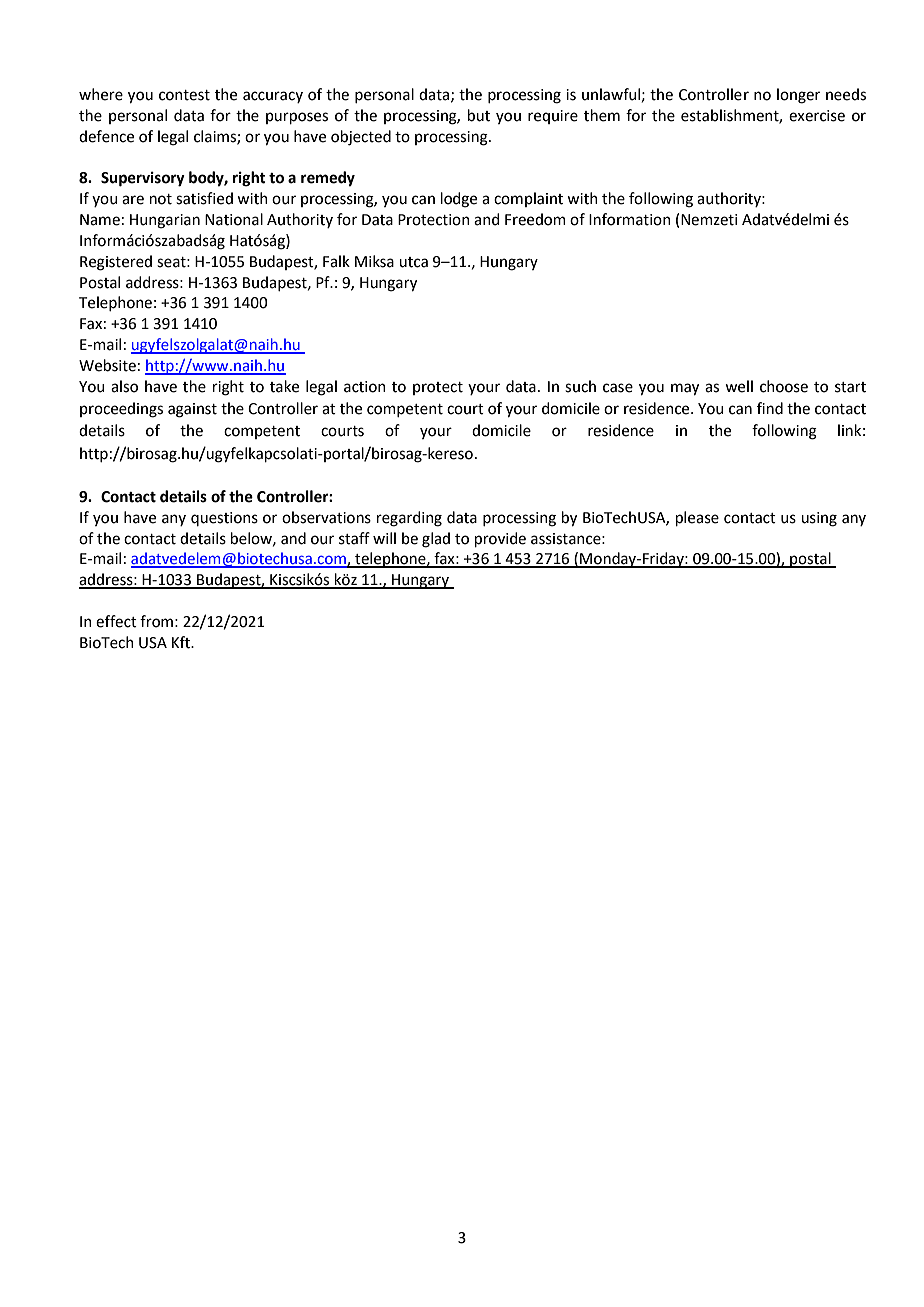 Image resolution: width=924 pixels, height=1307 pixels. I want to click on provide, so click(500, 539).
